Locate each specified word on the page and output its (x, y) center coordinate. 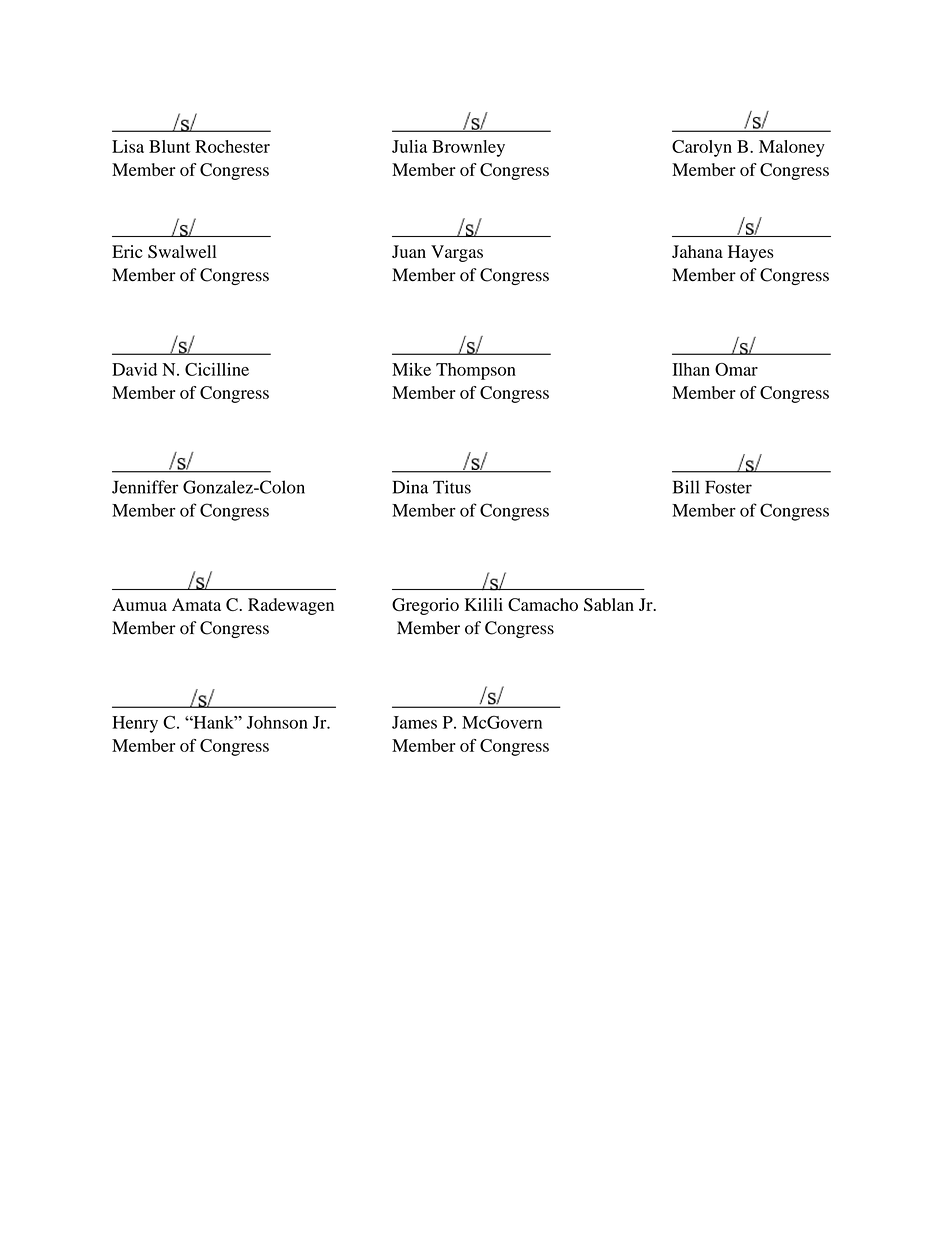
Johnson (277, 722)
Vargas (457, 253)
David (134, 369)
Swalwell (182, 251)
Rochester (232, 146)
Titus (452, 487)
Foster (728, 487)
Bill (686, 487)
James (414, 722)
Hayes (751, 253)
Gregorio (425, 606)
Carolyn (702, 148)
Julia (409, 146)
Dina (410, 487)
